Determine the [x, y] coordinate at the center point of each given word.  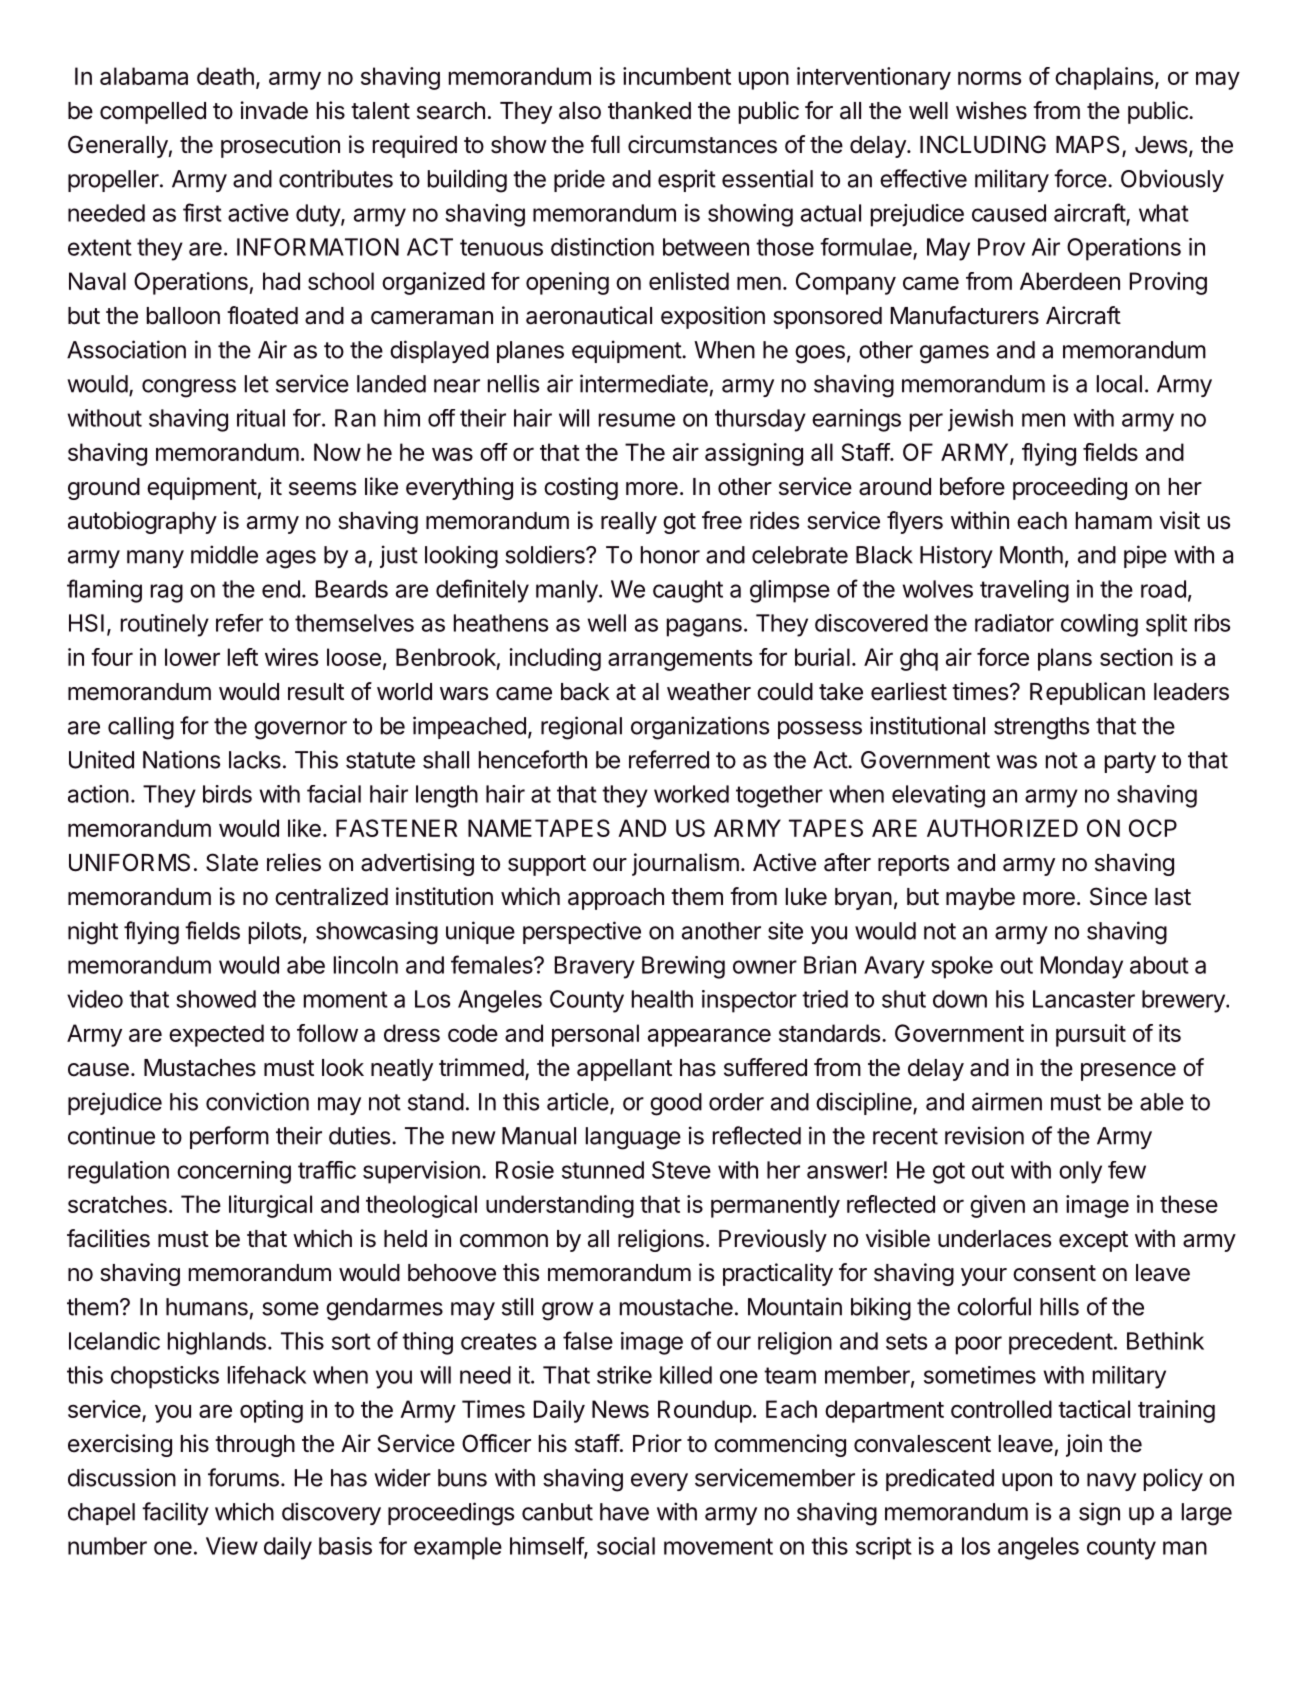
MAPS [1087, 144]
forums [243, 1477]
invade [274, 110]
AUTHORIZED [1002, 828]
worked [691, 794]
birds [227, 794]
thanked [649, 111]
